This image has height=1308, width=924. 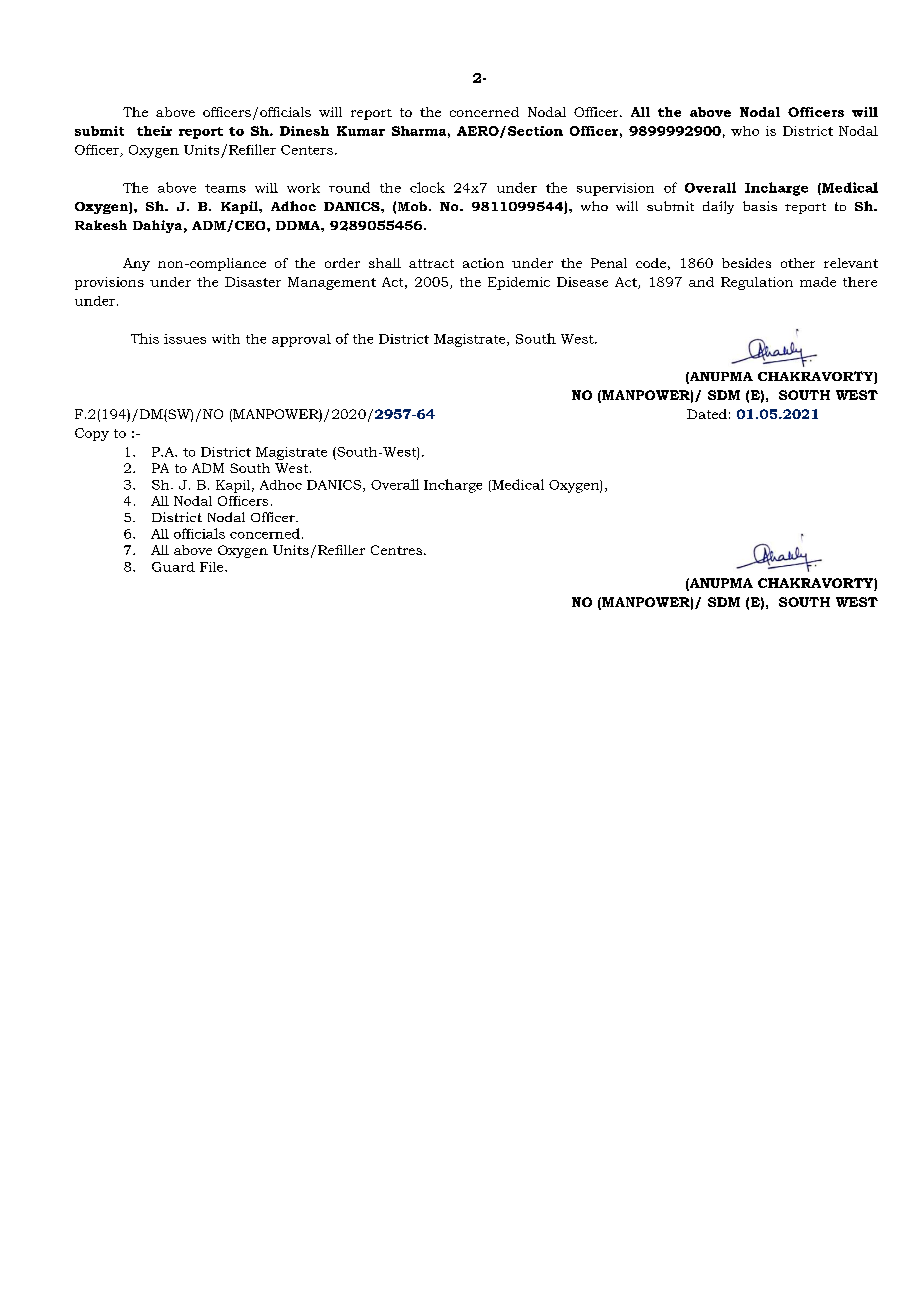 What do you see at coordinates (173, 567) in the image?
I see `Guard` at bounding box center [173, 567].
